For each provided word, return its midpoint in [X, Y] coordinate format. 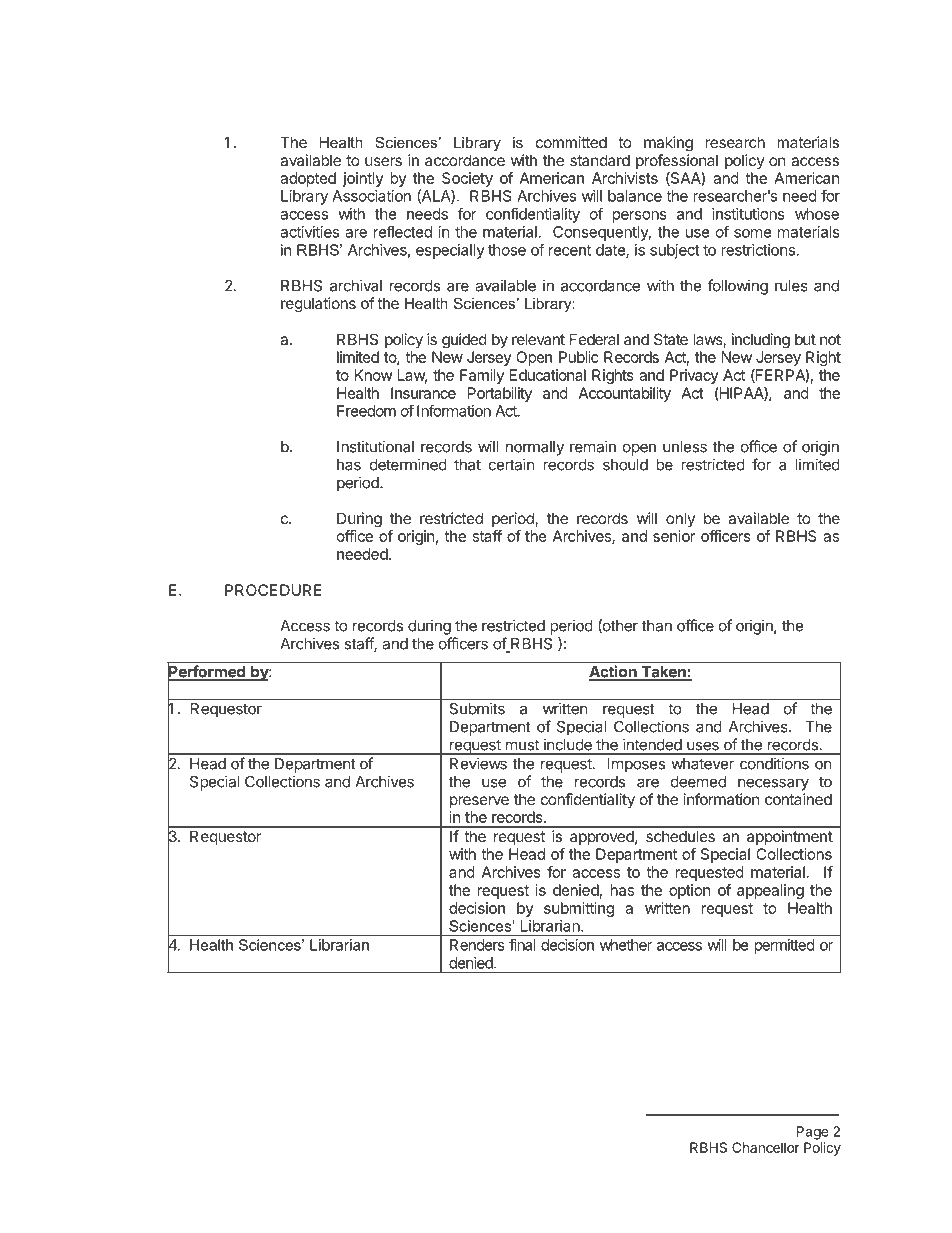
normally [535, 448]
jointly [363, 179]
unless [685, 447]
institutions [748, 214]
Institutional [375, 446]
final [522, 944]
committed [571, 142]
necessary [773, 784]
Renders [477, 945]
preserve [479, 802]
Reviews [478, 763]
